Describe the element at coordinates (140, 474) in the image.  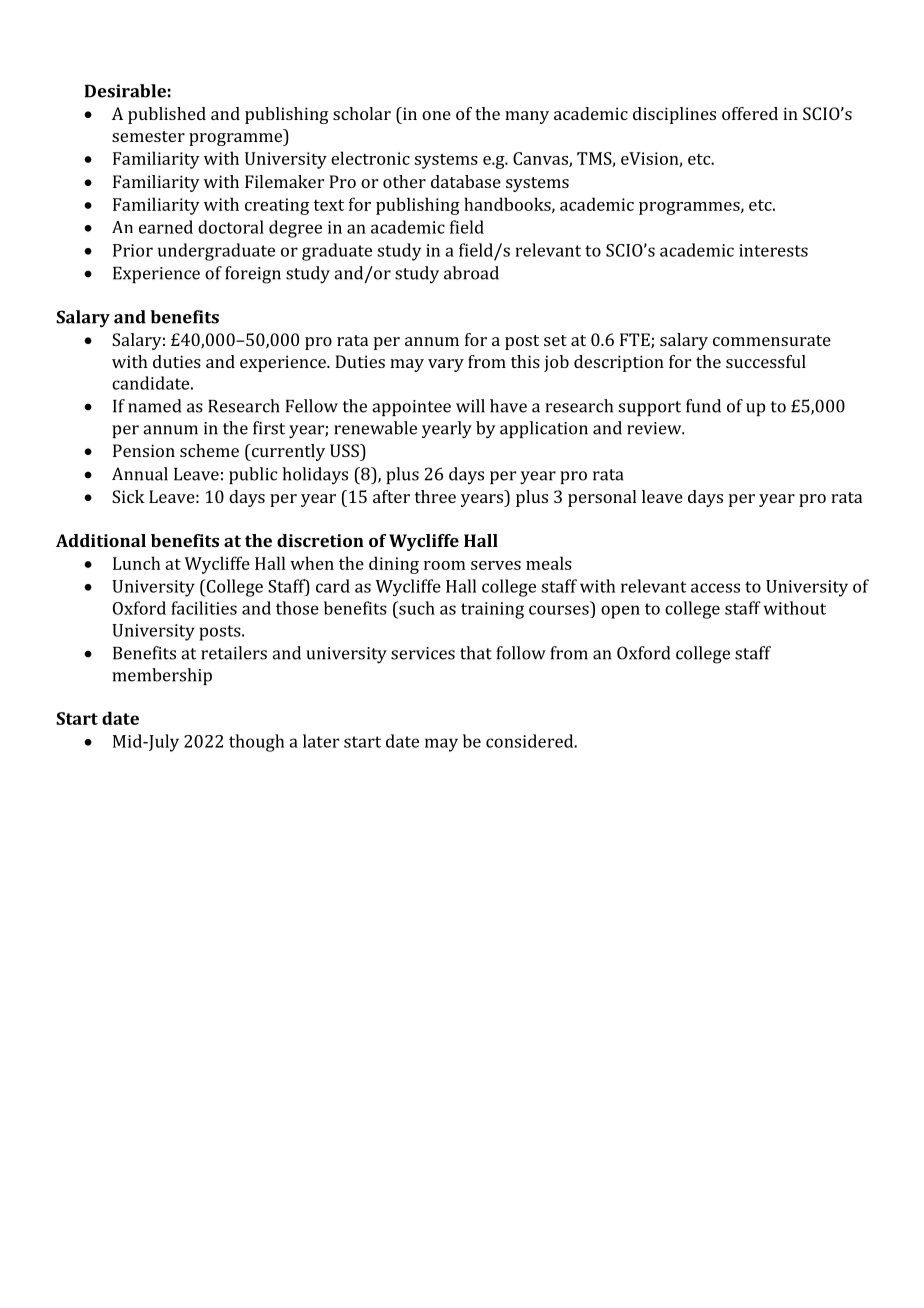
I see `Annual` at that location.
